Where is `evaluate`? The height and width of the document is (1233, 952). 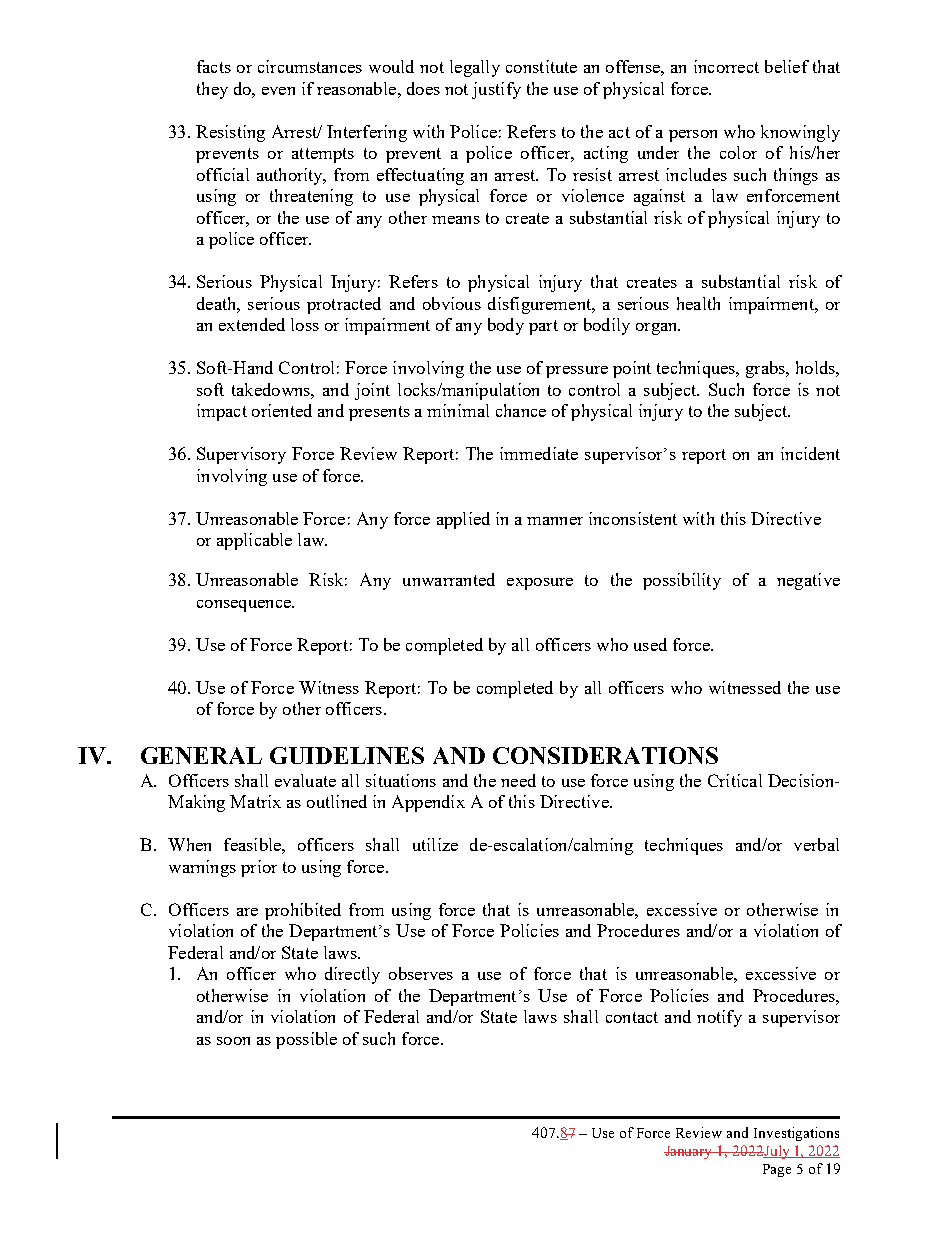
evaluate is located at coordinates (305, 780).
